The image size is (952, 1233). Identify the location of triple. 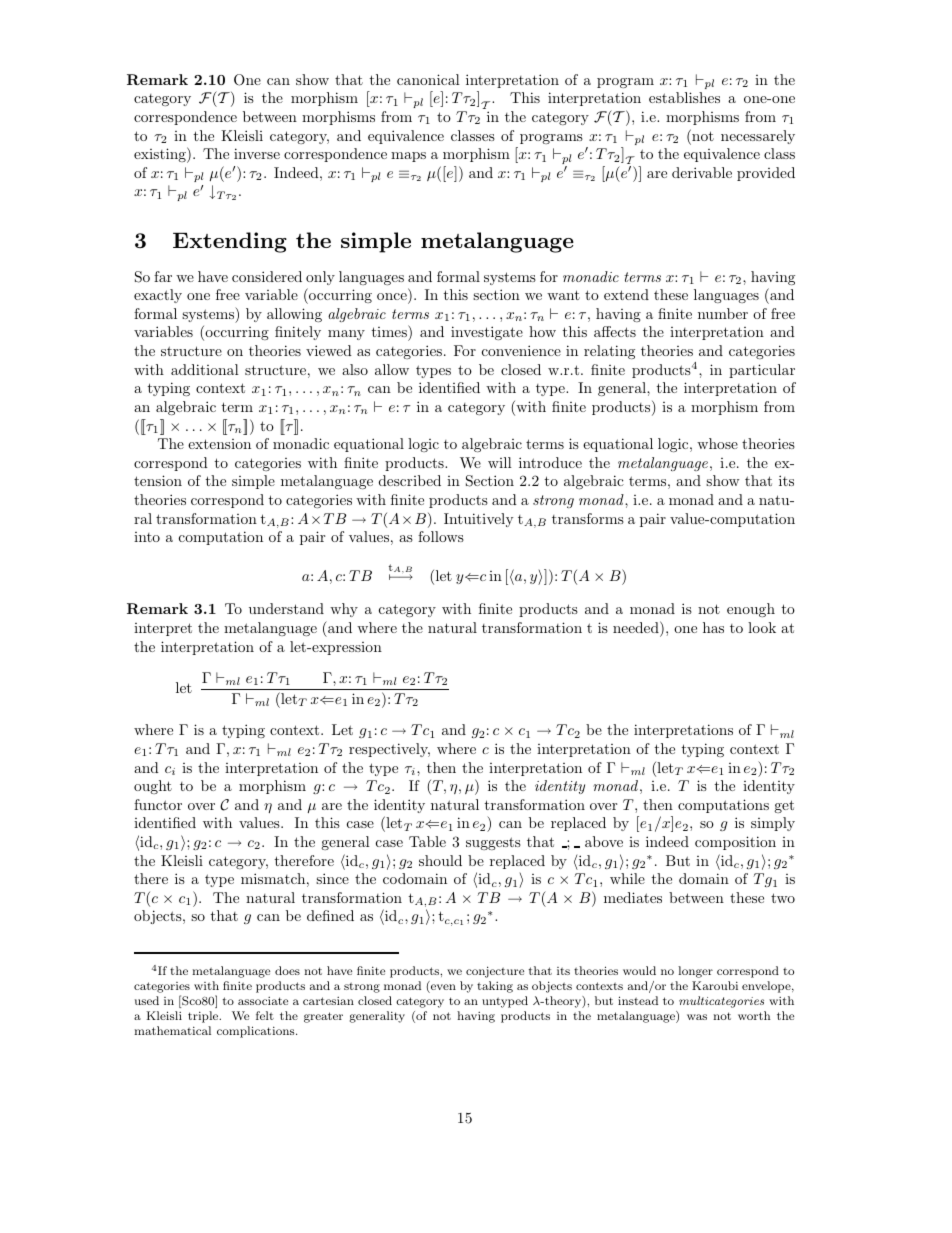
(204, 1017).
